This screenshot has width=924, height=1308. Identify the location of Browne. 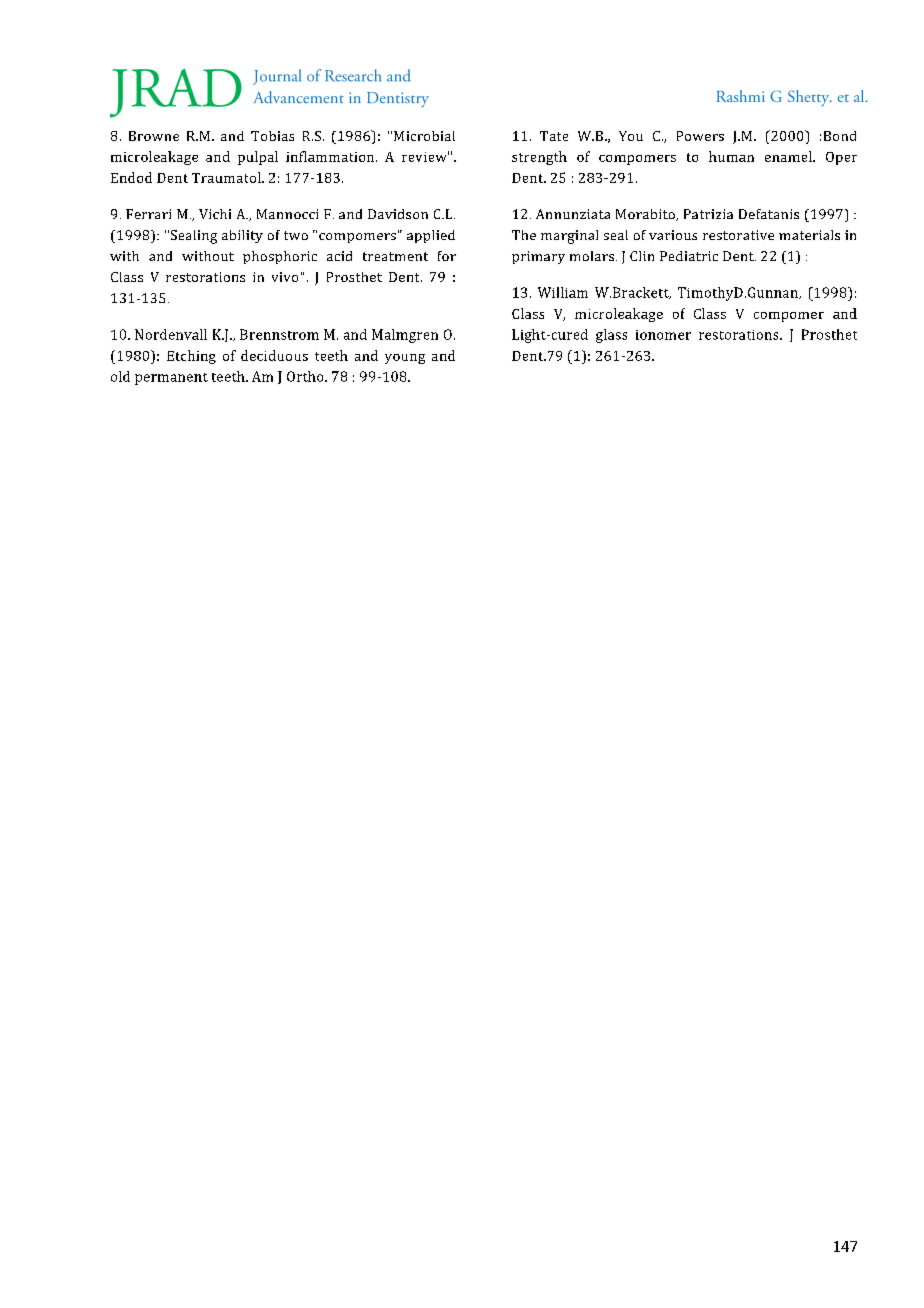
(154, 136).
